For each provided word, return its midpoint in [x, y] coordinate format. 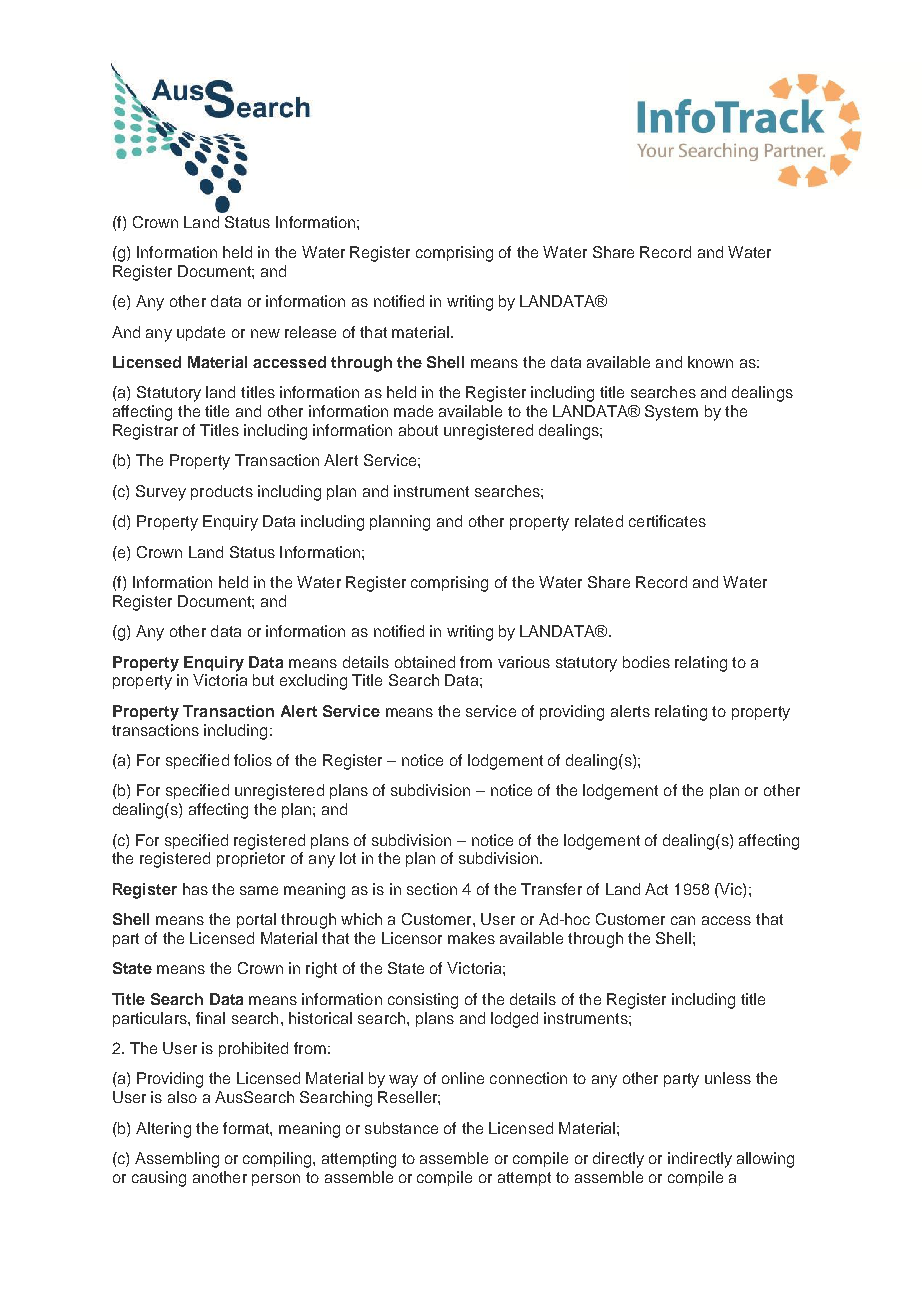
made [413, 411]
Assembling [177, 1160]
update [201, 333]
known [710, 362]
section [432, 889]
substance [401, 1128]
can [683, 920]
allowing [765, 1160]
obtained [425, 662]
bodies [646, 662]
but [263, 680]
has [195, 889]
